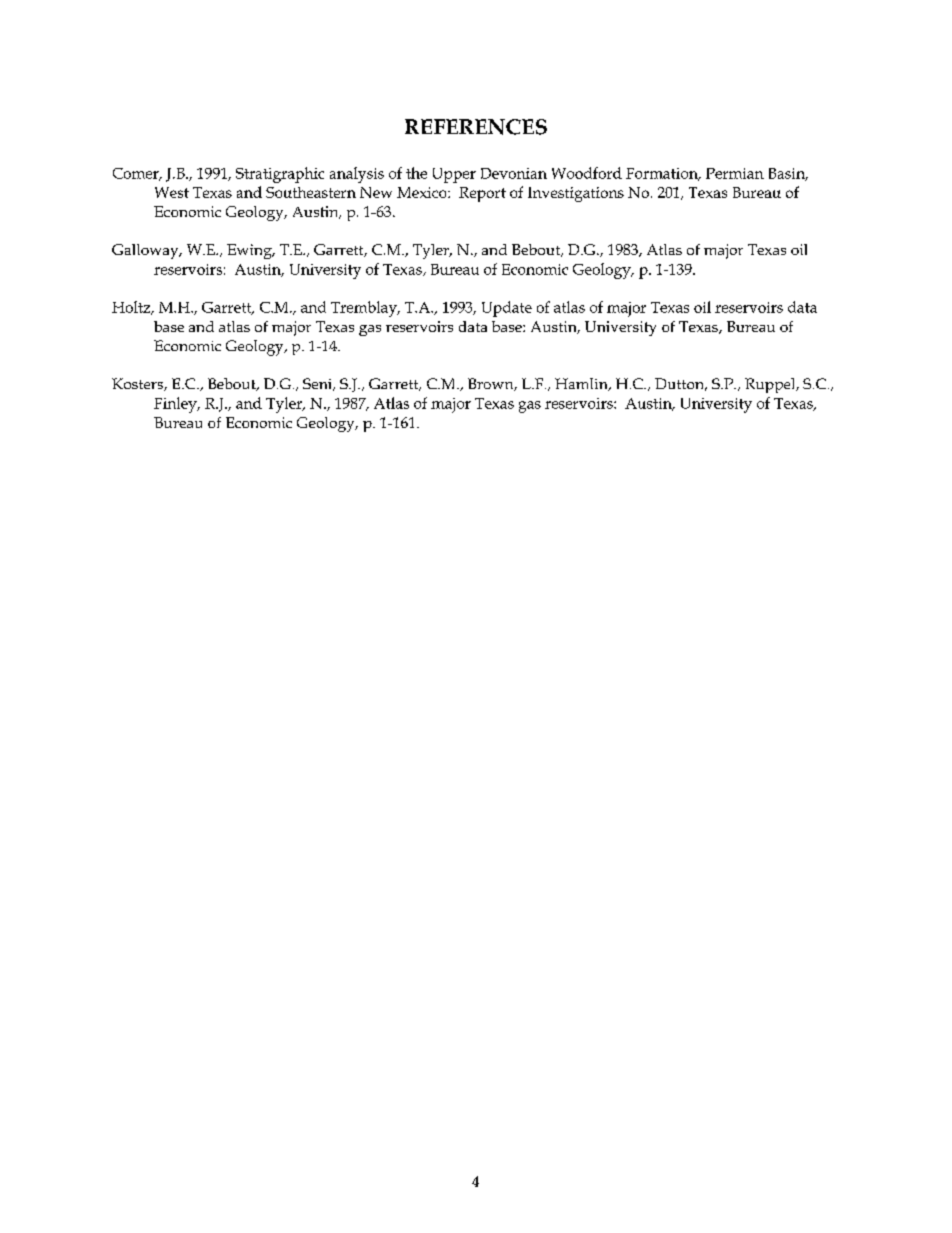 Image resolution: width=952 pixels, height=1233 pixels. I want to click on Holtz, so click(132, 308).
